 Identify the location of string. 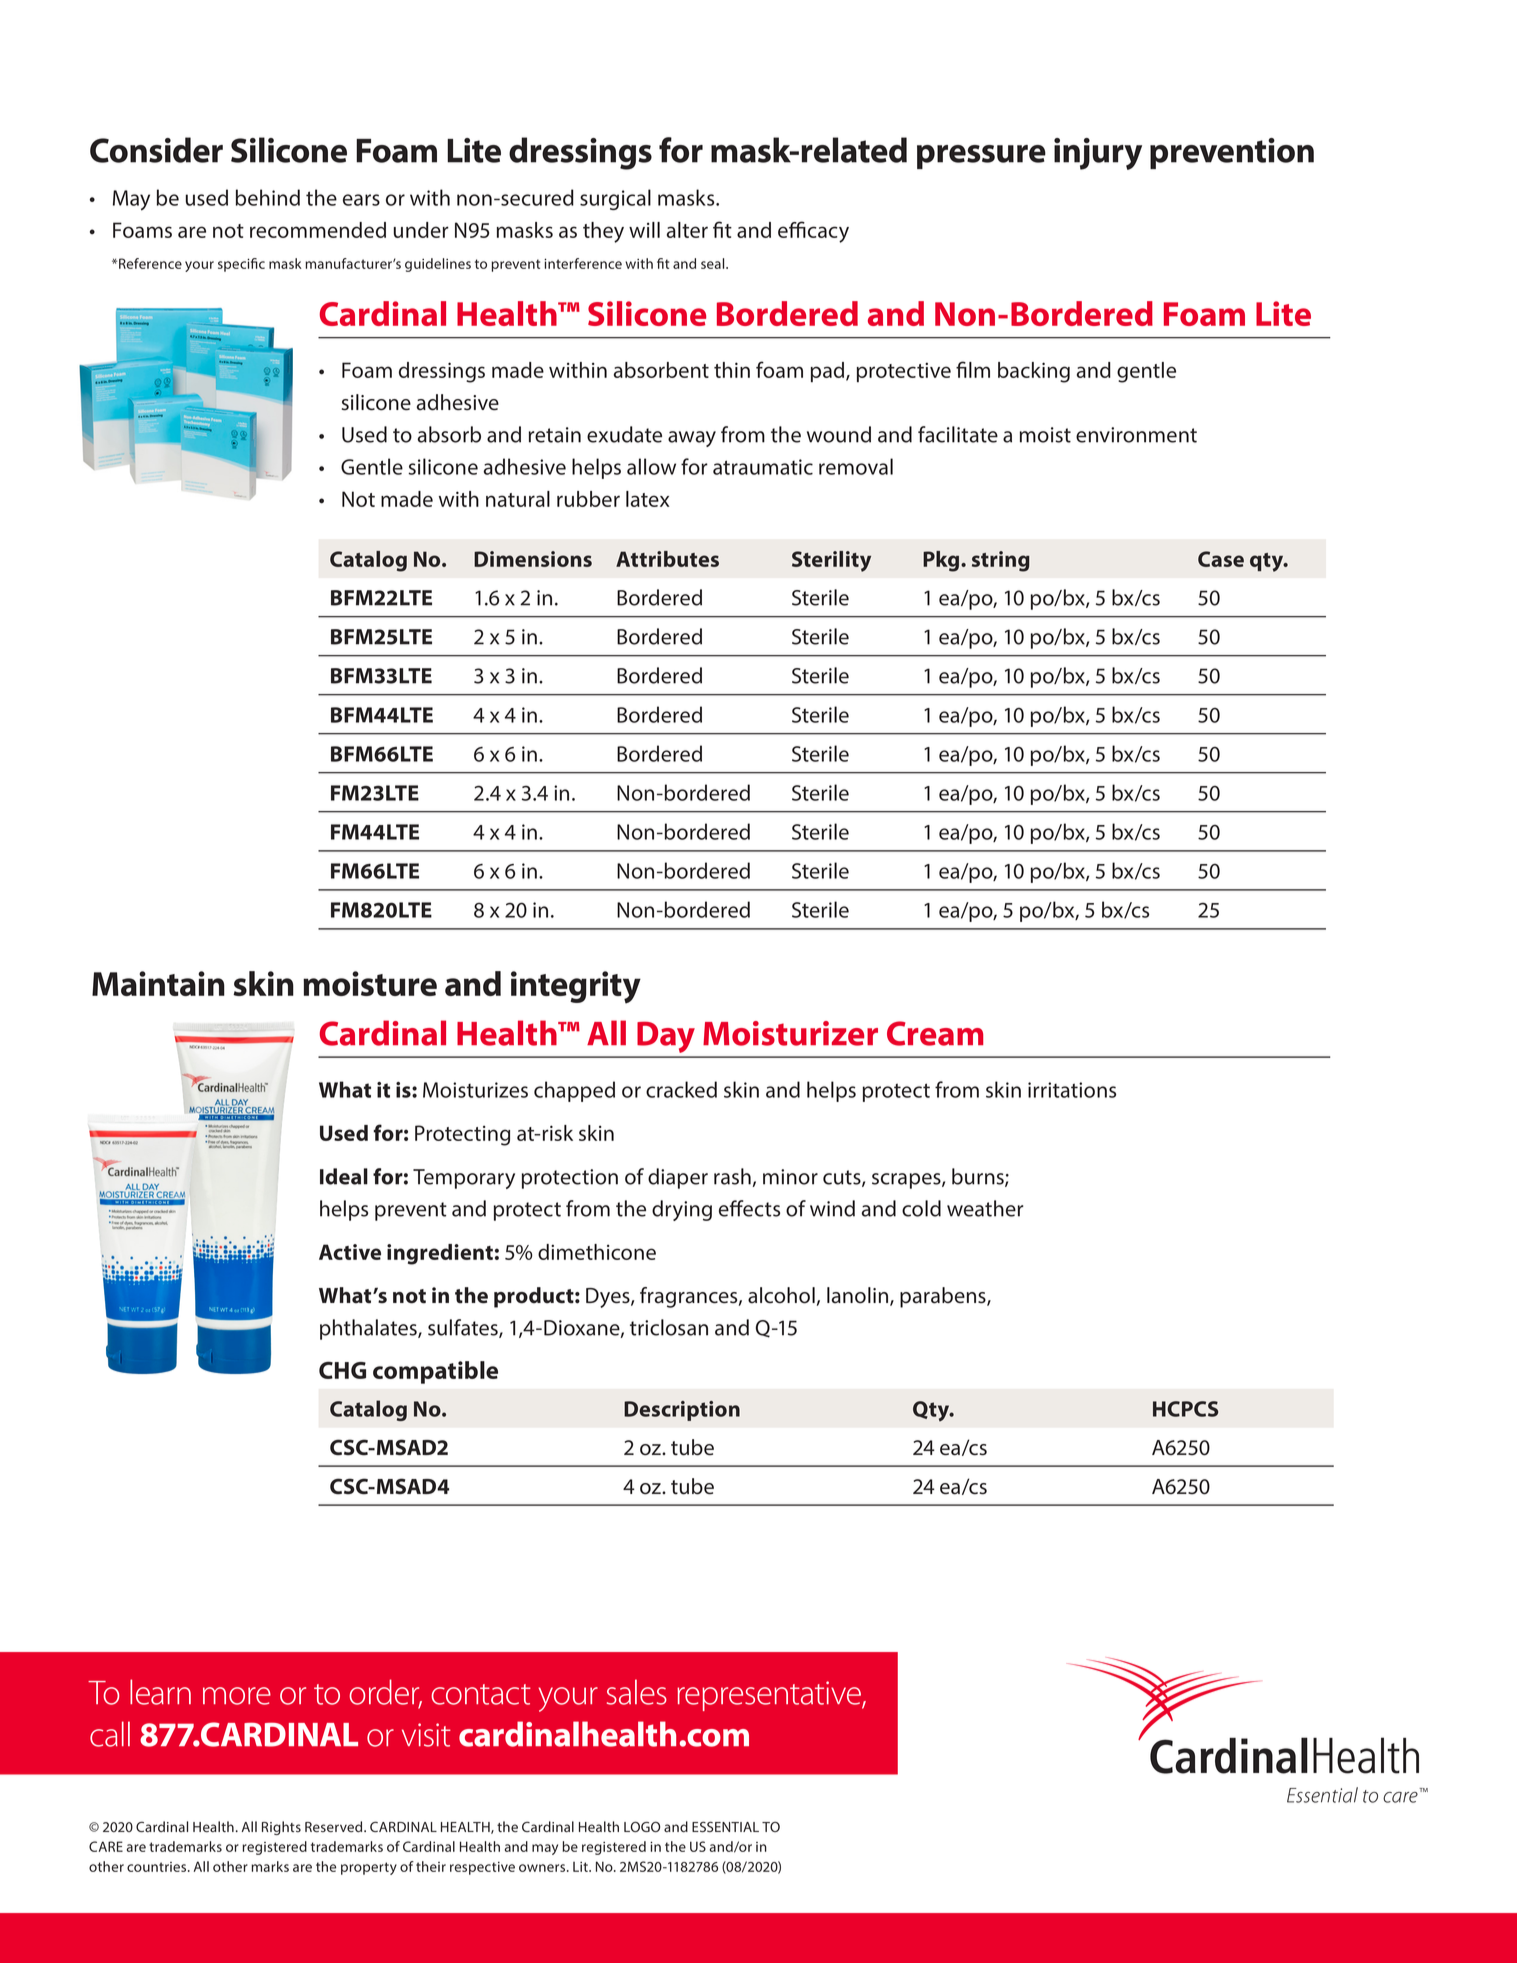
(1001, 561).
